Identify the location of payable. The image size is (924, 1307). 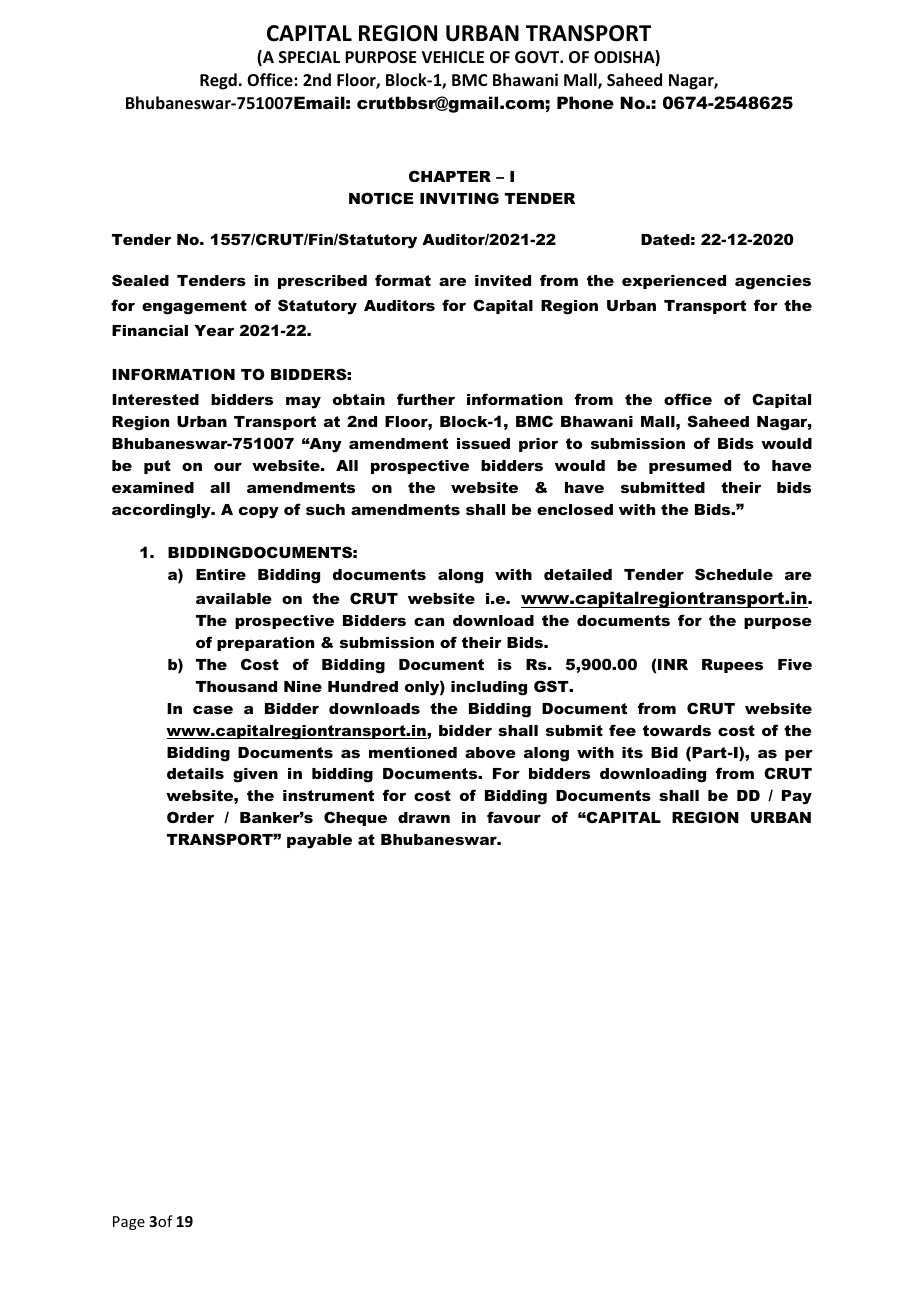
(319, 841).
